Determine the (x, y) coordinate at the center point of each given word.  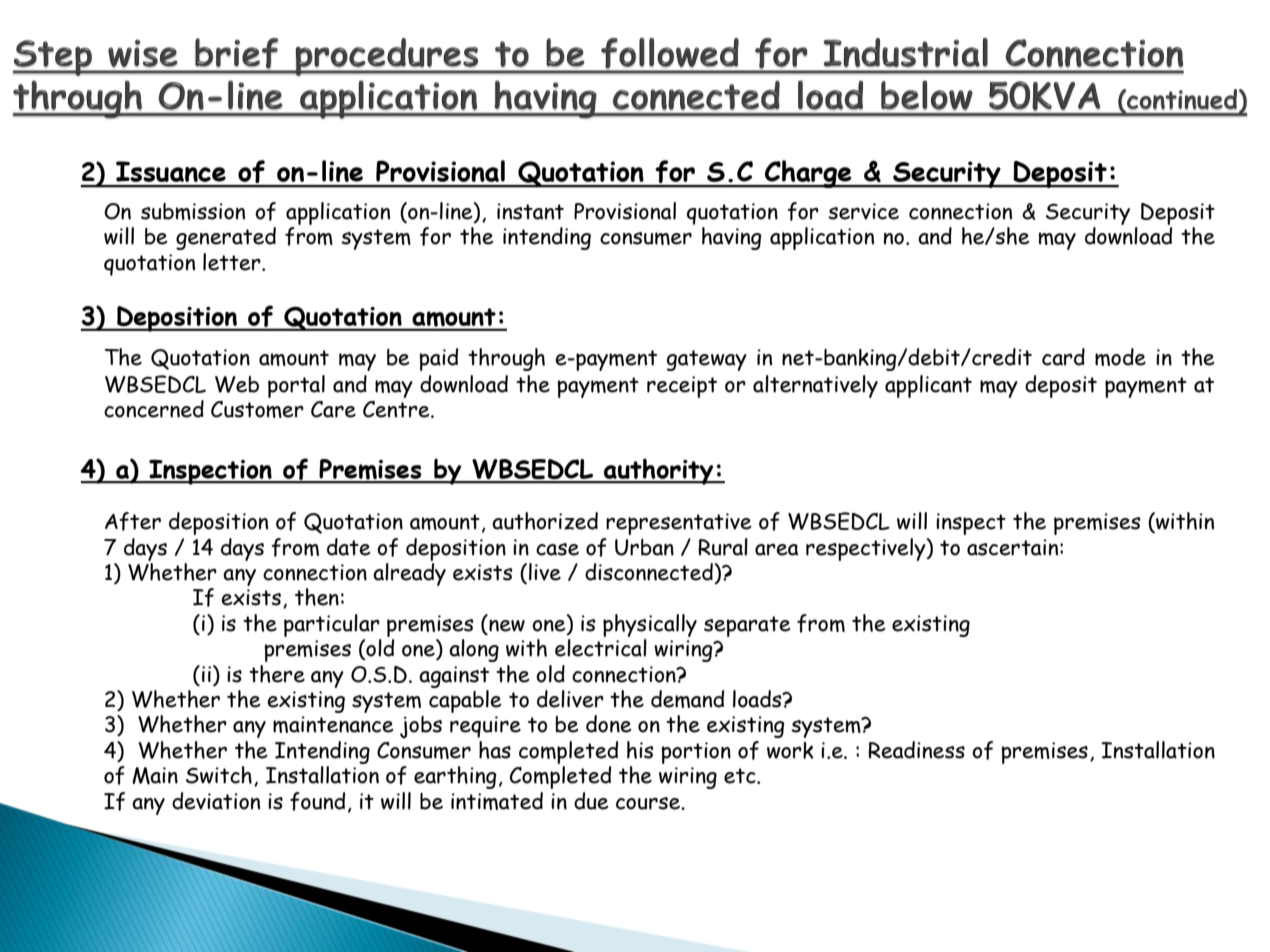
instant (530, 211)
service (863, 211)
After (133, 521)
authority (659, 471)
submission (193, 211)
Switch (219, 775)
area (776, 549)
